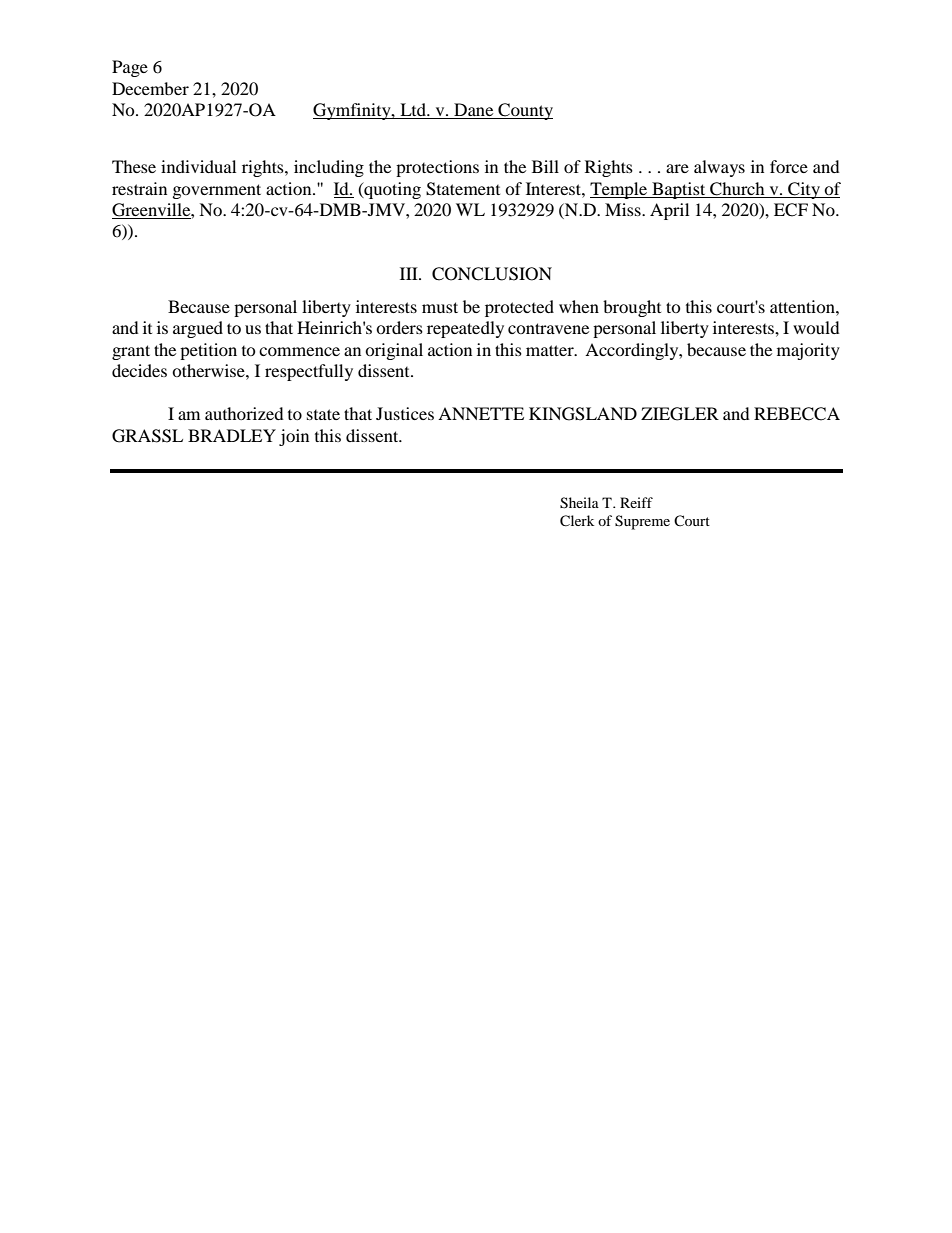 The height and width of the page is (1233, 952). What do you see at coordinates (150, 88) in the page?
I see `December` at bounding box center [150, 88].
